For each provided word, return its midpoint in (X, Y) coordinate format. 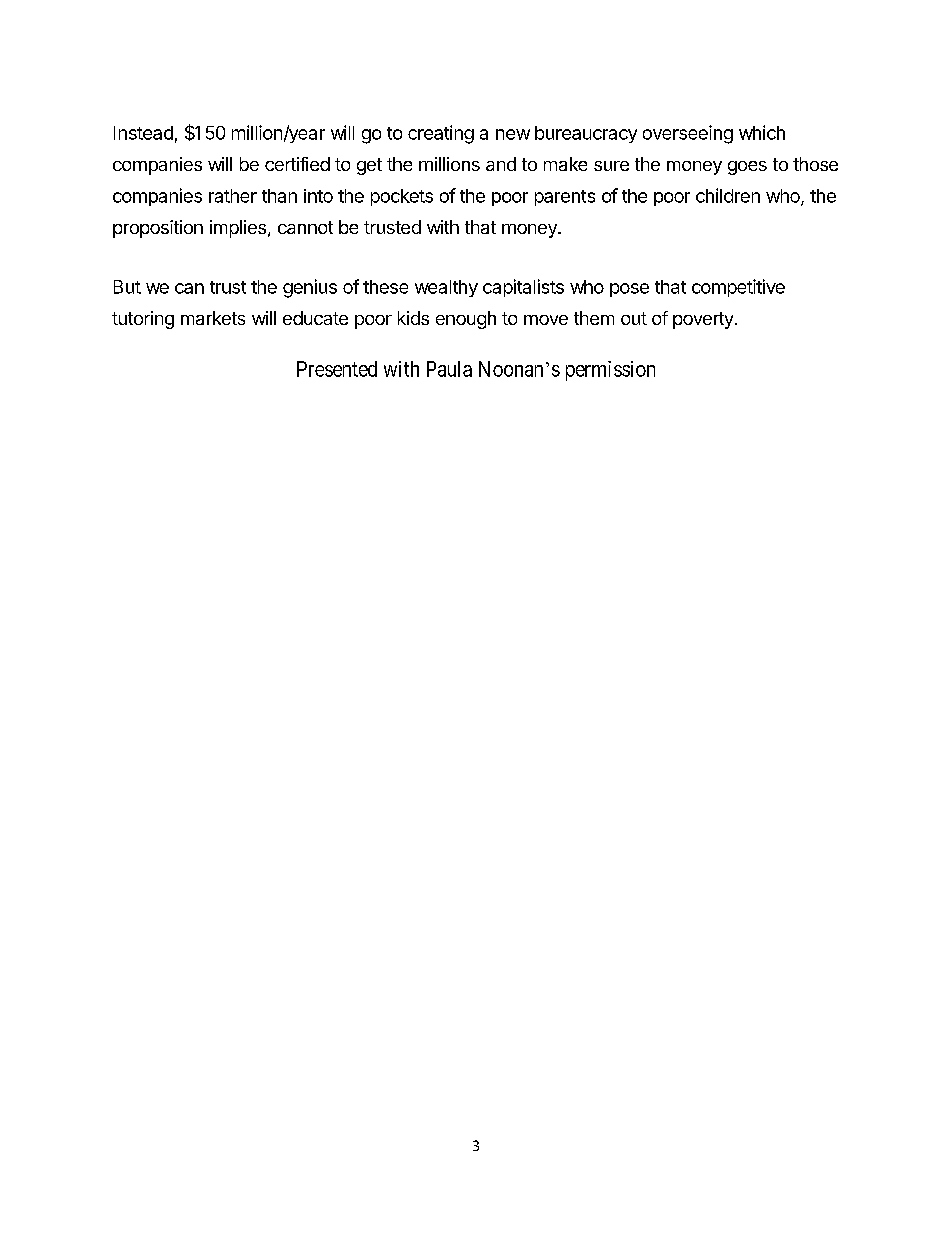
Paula (449, 369)
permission (610, 371)
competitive (738, 288)
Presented (337, 369)
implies (238, 229)
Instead (143, 133)
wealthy (446, 288)
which (762, 132)
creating (441, 134)
